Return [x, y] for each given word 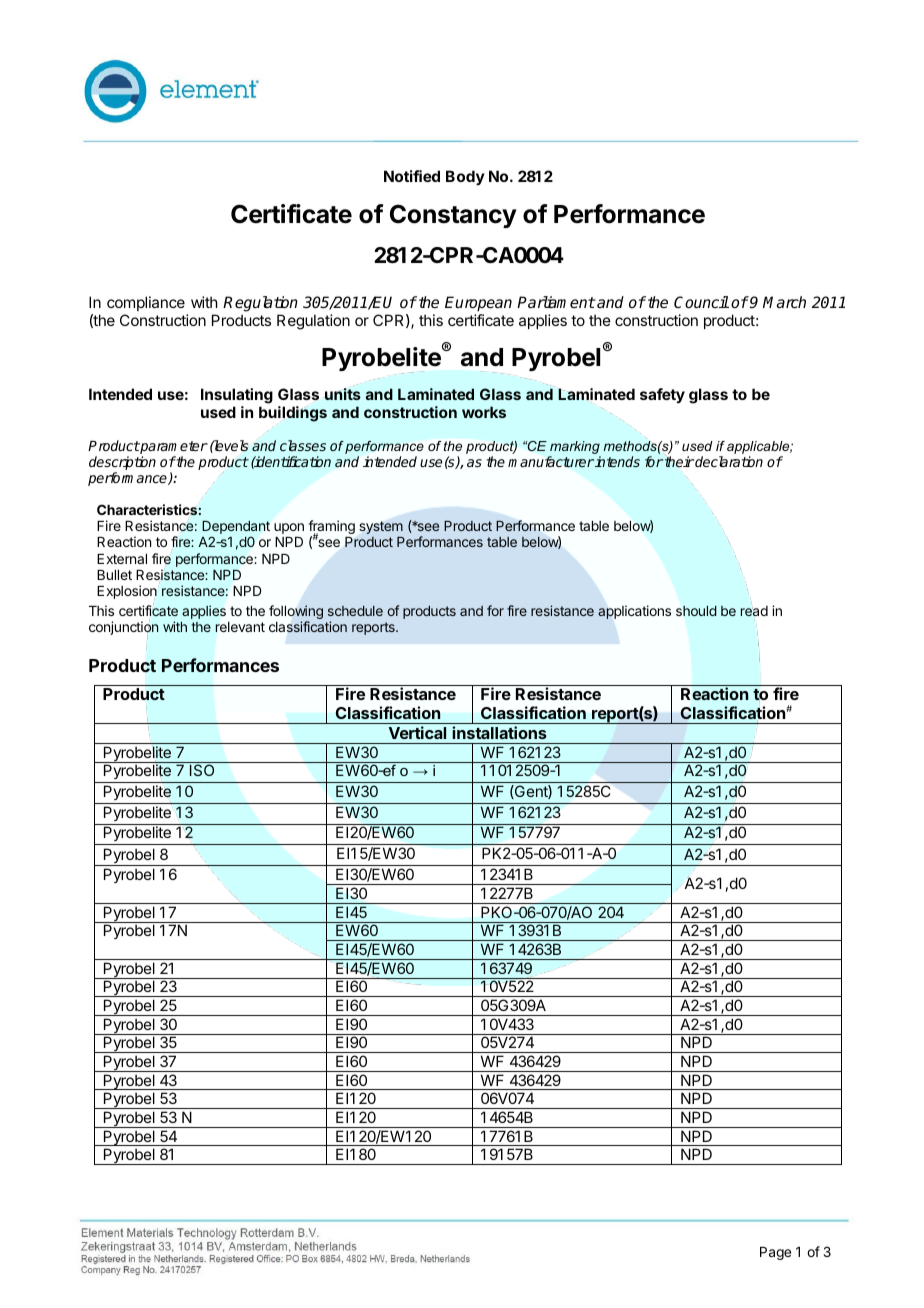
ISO [202, 770]
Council [701, 302]
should [696, 611]
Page [775, 1253]
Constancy [453, 216]
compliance [146, 303]
